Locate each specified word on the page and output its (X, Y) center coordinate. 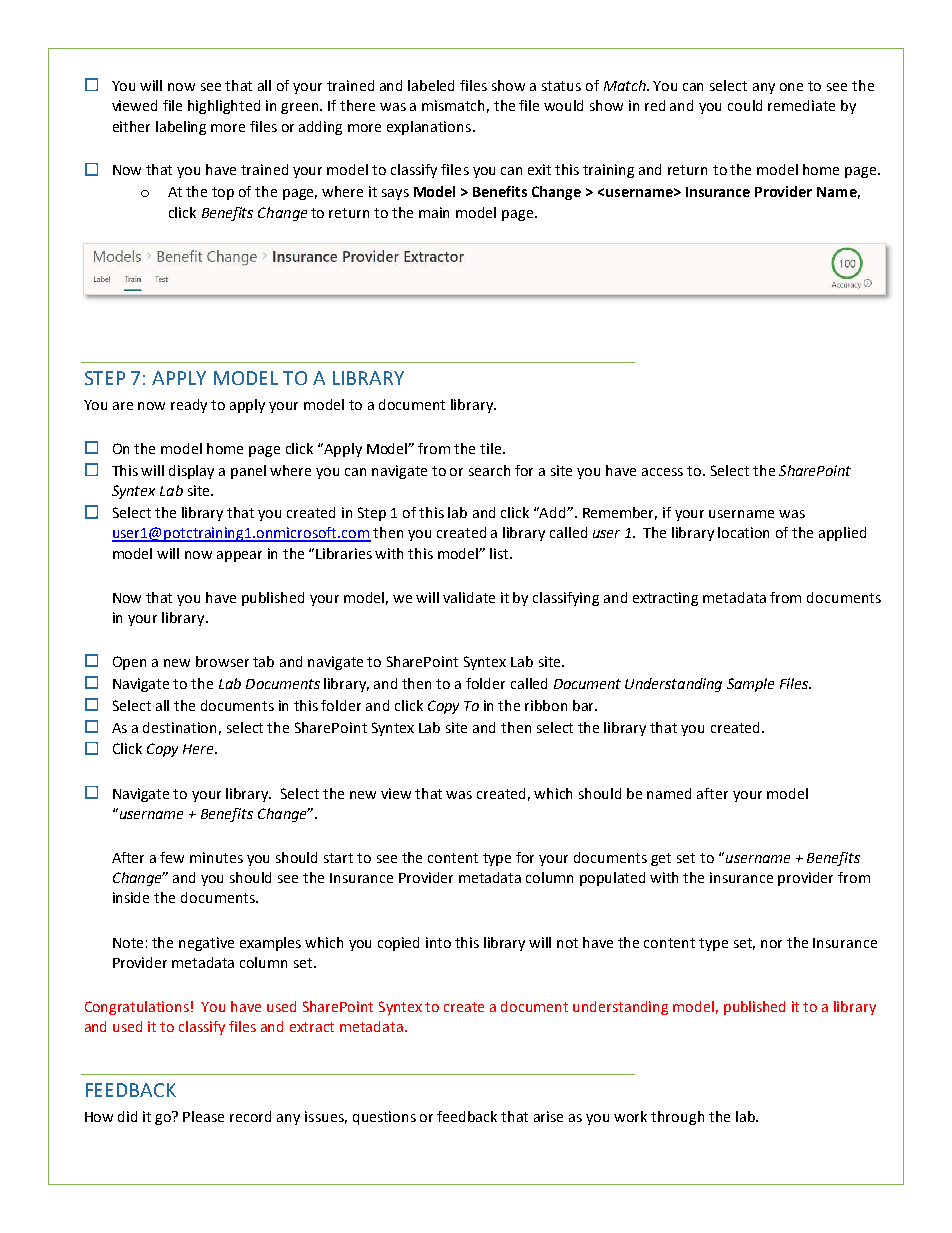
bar (585, 705)
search (489, 470)
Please (203, 1116)
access (662, 472)
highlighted (224, 107)
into (438, 942)
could (745, 105)
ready (189, 406)
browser (222, 661)
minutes (216, 857)
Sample (750, 685)
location (743, 532)
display (191, 472)
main (434, 212)
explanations (430, 128)
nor (771, 944)
